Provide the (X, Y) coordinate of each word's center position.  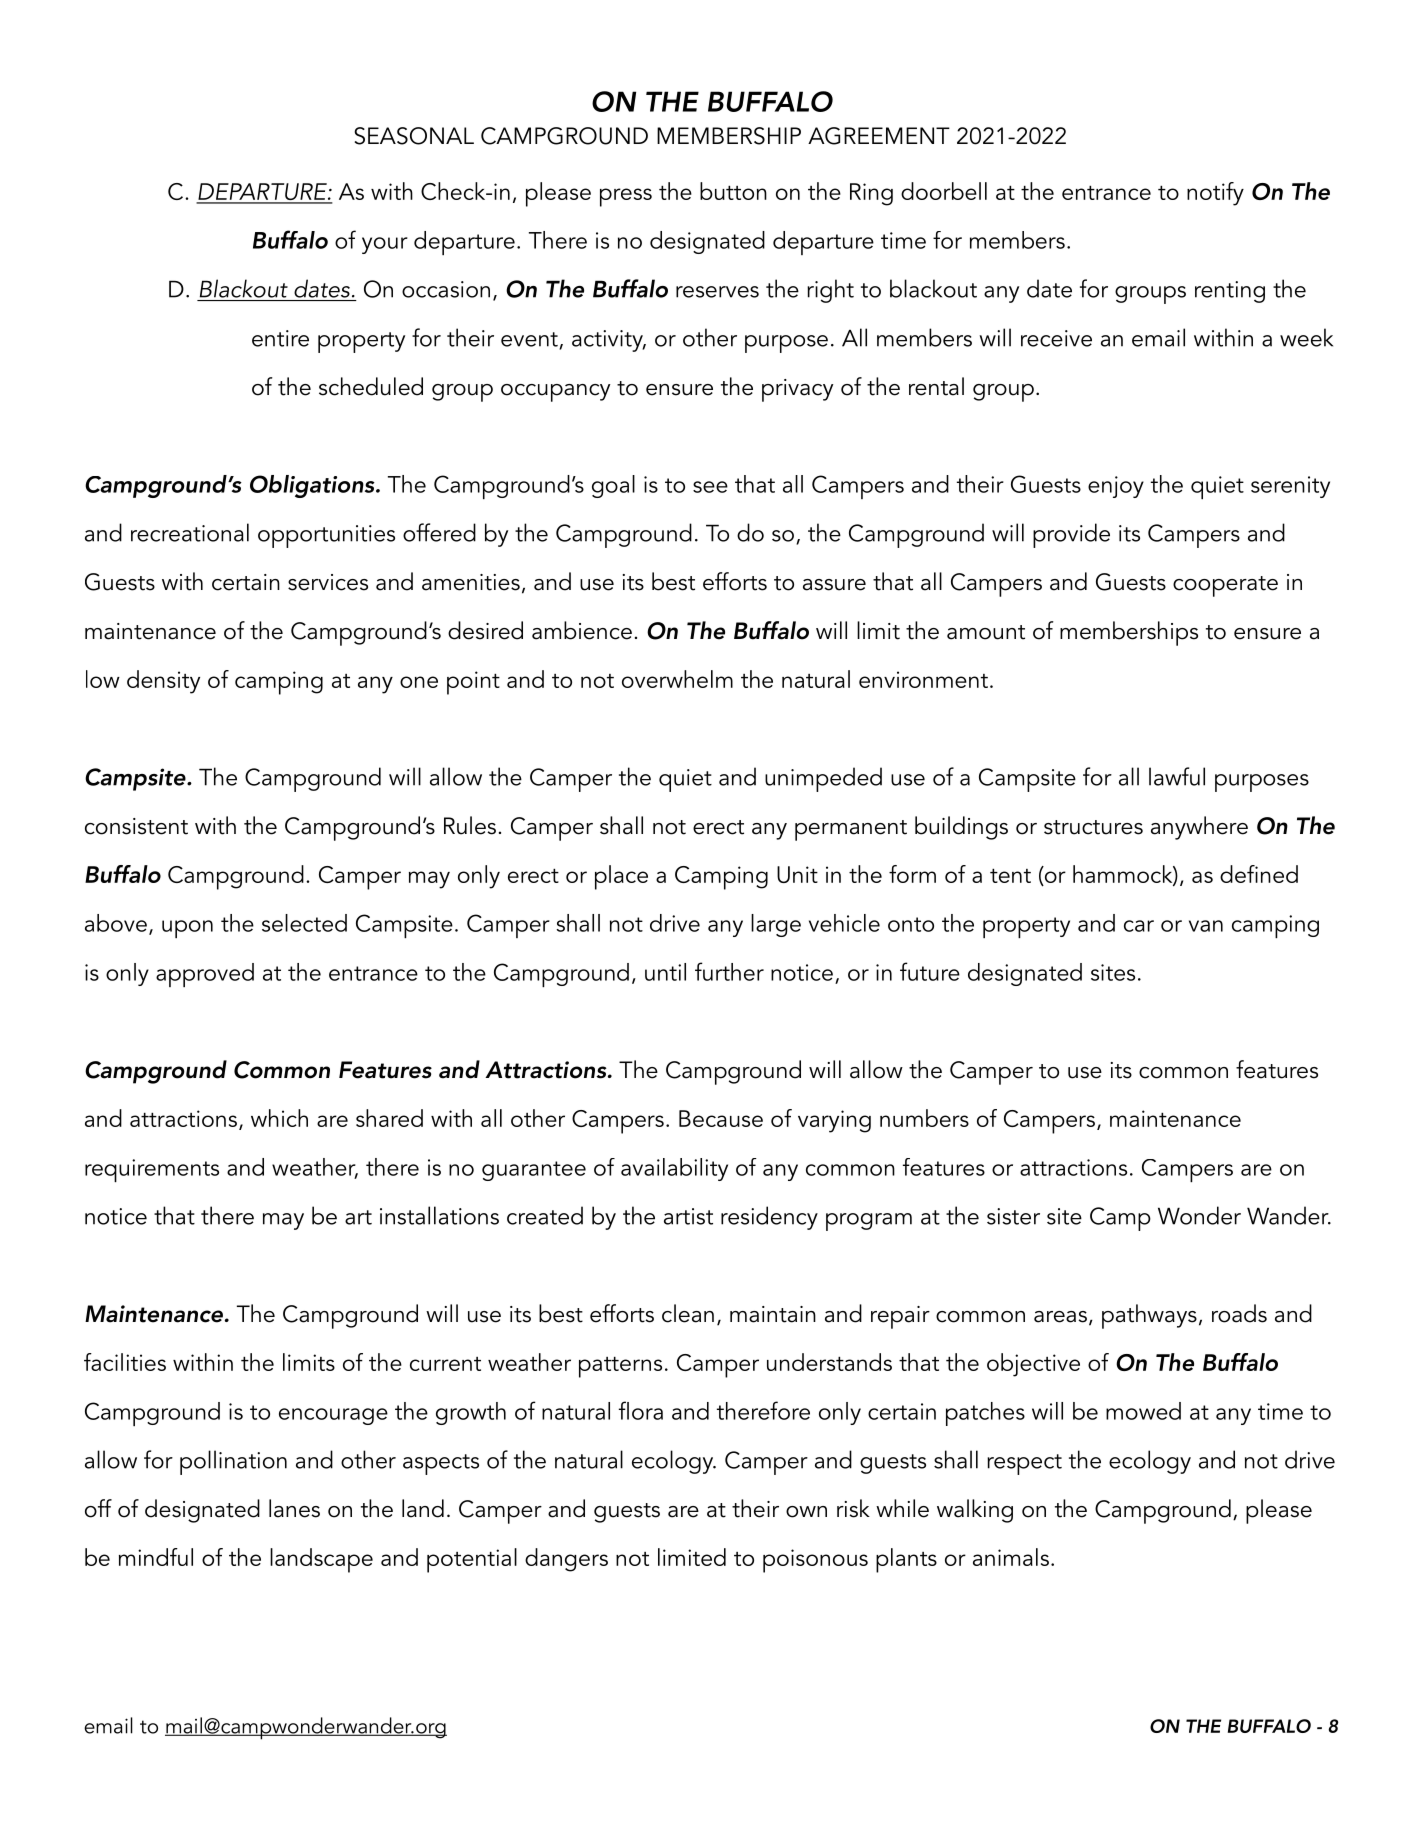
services (328, 582)
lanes (294, 1508)
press (626, 197)
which (279, 1118)
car (1139, 926)
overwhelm (677, 679)
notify (1215, 194)
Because (721, 1118)
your (385, 245)
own (806, 1512)
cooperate (1225, 586)
